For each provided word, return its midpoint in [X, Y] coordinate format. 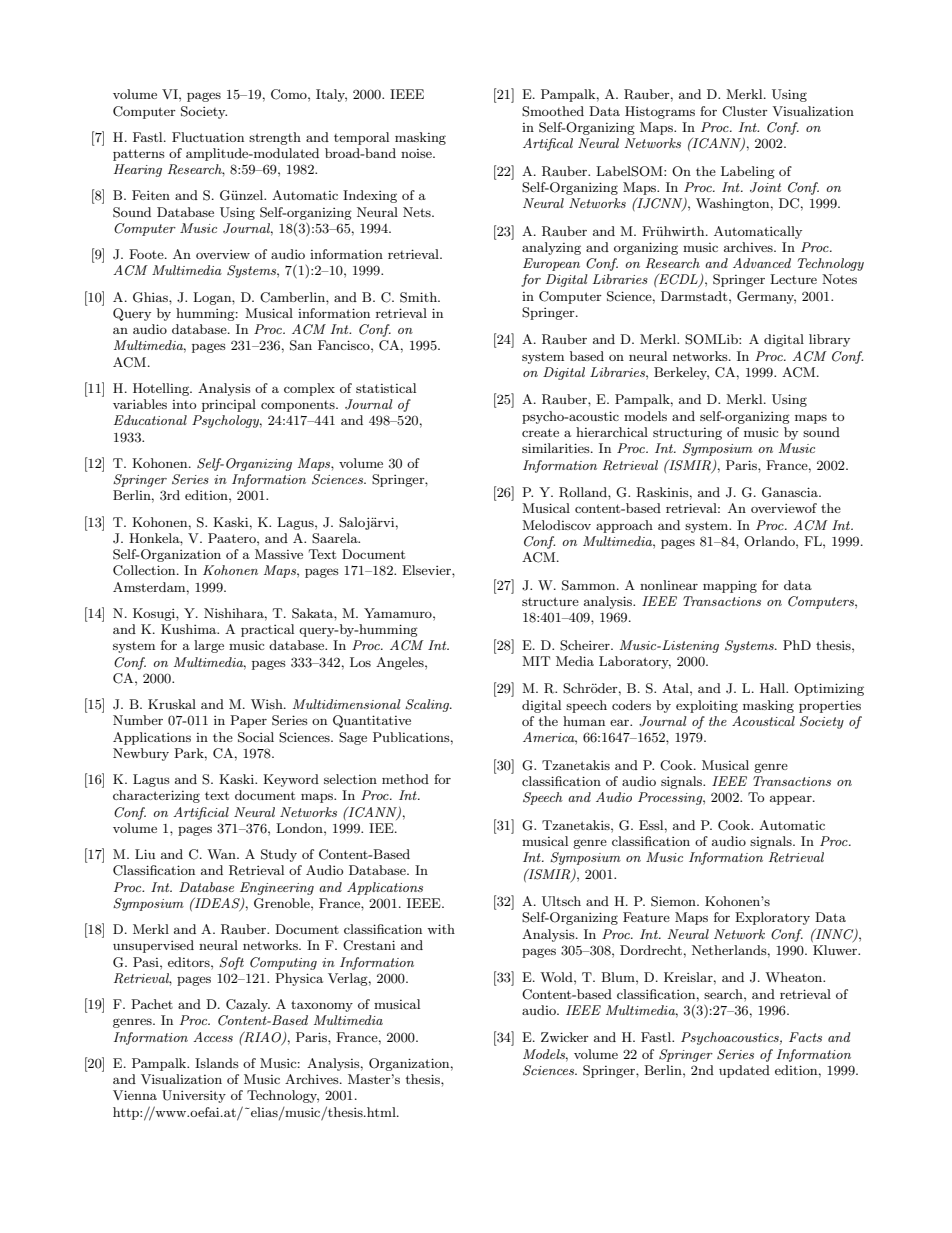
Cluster [745, 111]
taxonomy [322, 1006]
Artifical [548, 144]
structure [550, 601]
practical [267, 630]
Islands [217, 1063]
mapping [730, 586]
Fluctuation [208, 137]
